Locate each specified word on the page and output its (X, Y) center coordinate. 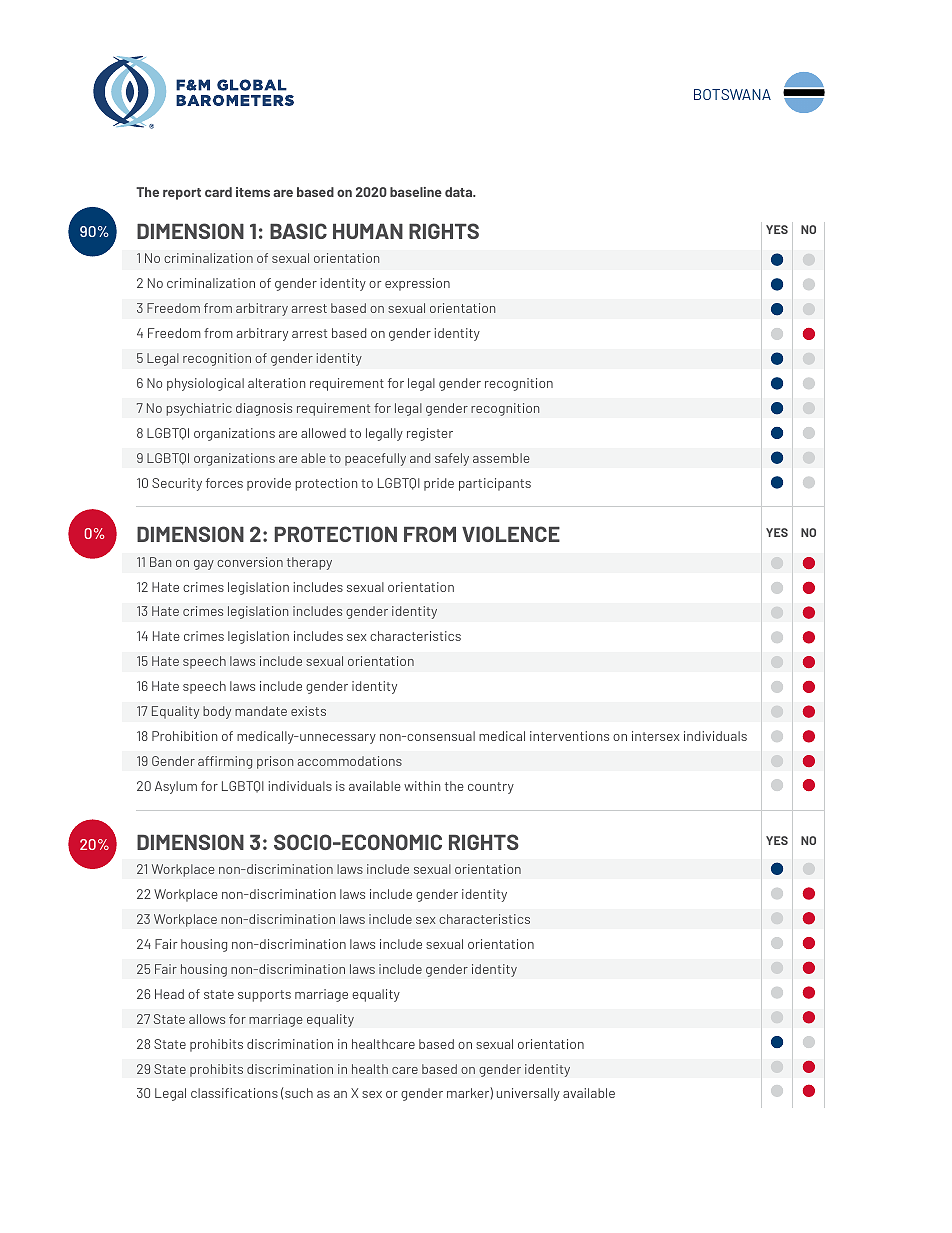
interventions (569, 736)
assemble (501, 458)
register (430, 434)
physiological (205, 384)
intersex (656, 736)
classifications (234, 1093)
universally (528, 1094)
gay (204, 565)
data (460, 192)
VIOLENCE (511, 534)
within (422, 786)
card (218, 192)
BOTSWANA (732, 94)
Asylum (176, 787)
